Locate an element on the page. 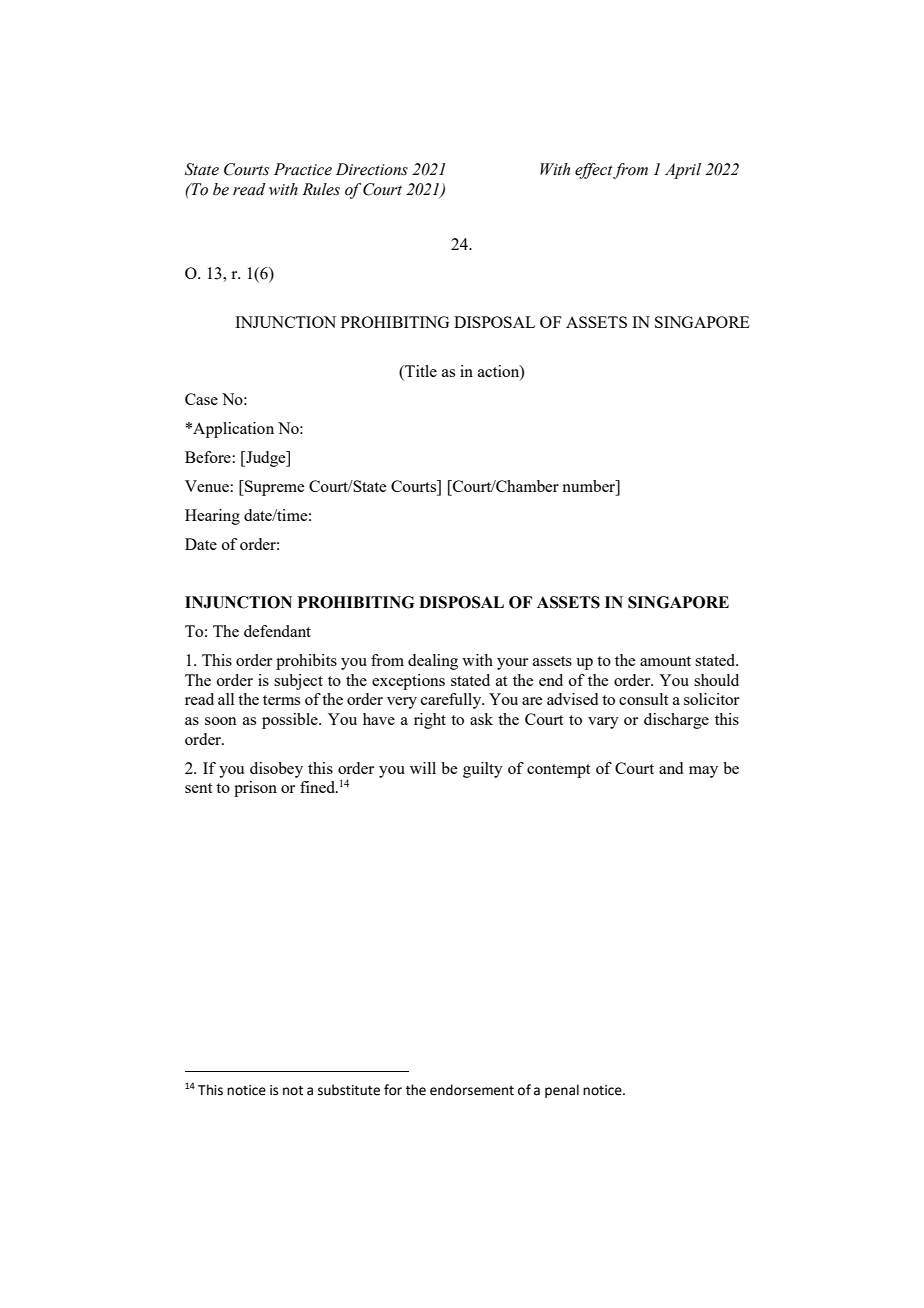 The height and width of the image is (1308, 924). endorsement is located at coordinates (472, 1090).
